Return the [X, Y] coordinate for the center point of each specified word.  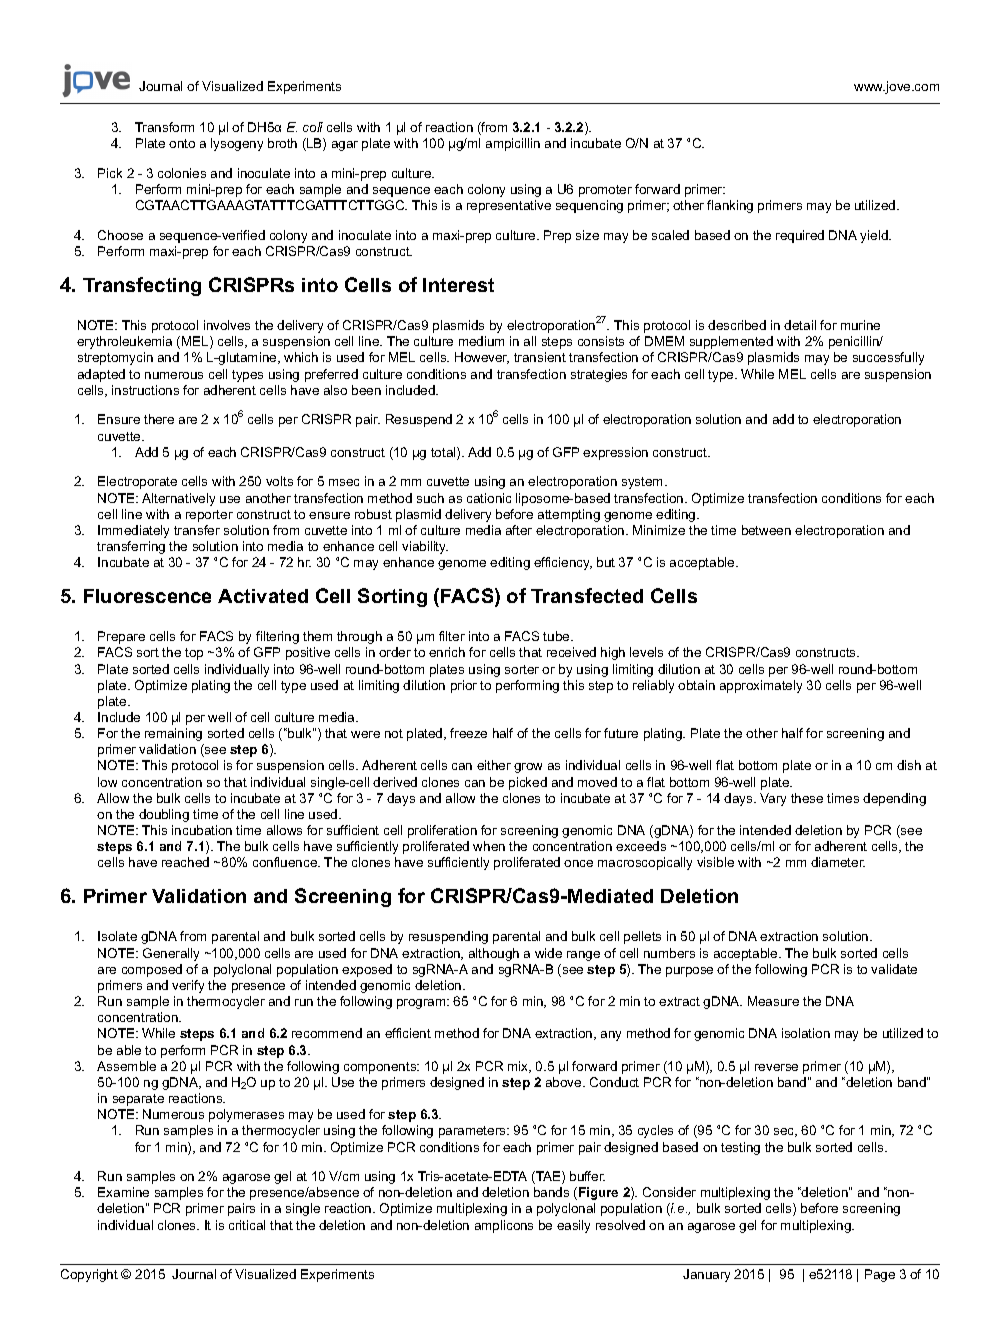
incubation [202, 830]
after [519, 530]
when [489, 846]
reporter [209, 516]
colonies [182, 173]
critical [247, 1225]
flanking [730, 206]
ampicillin [513, 144]
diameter [838, 862]
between [766, 530]
